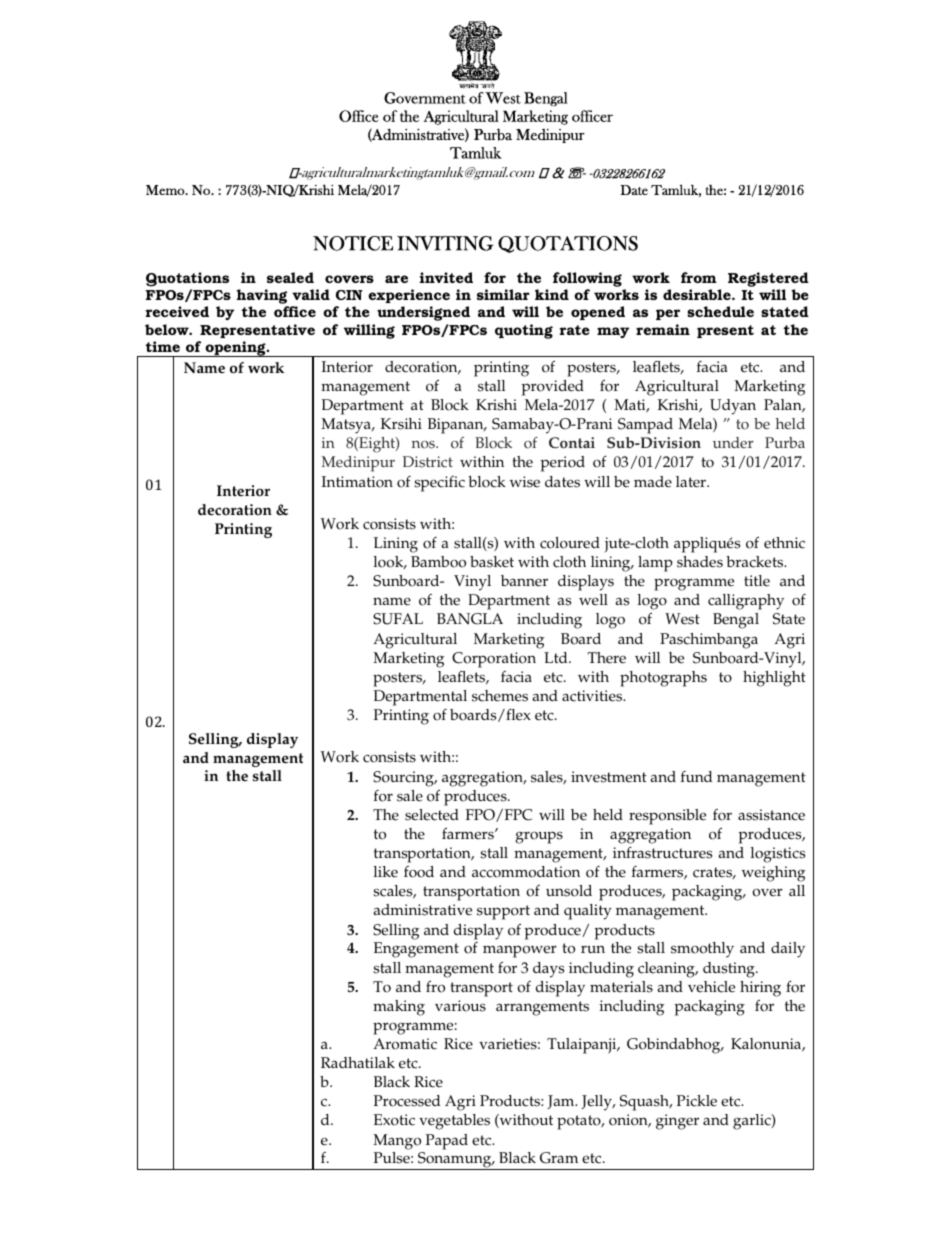  I want to click on Memo, so click(166, 190).
